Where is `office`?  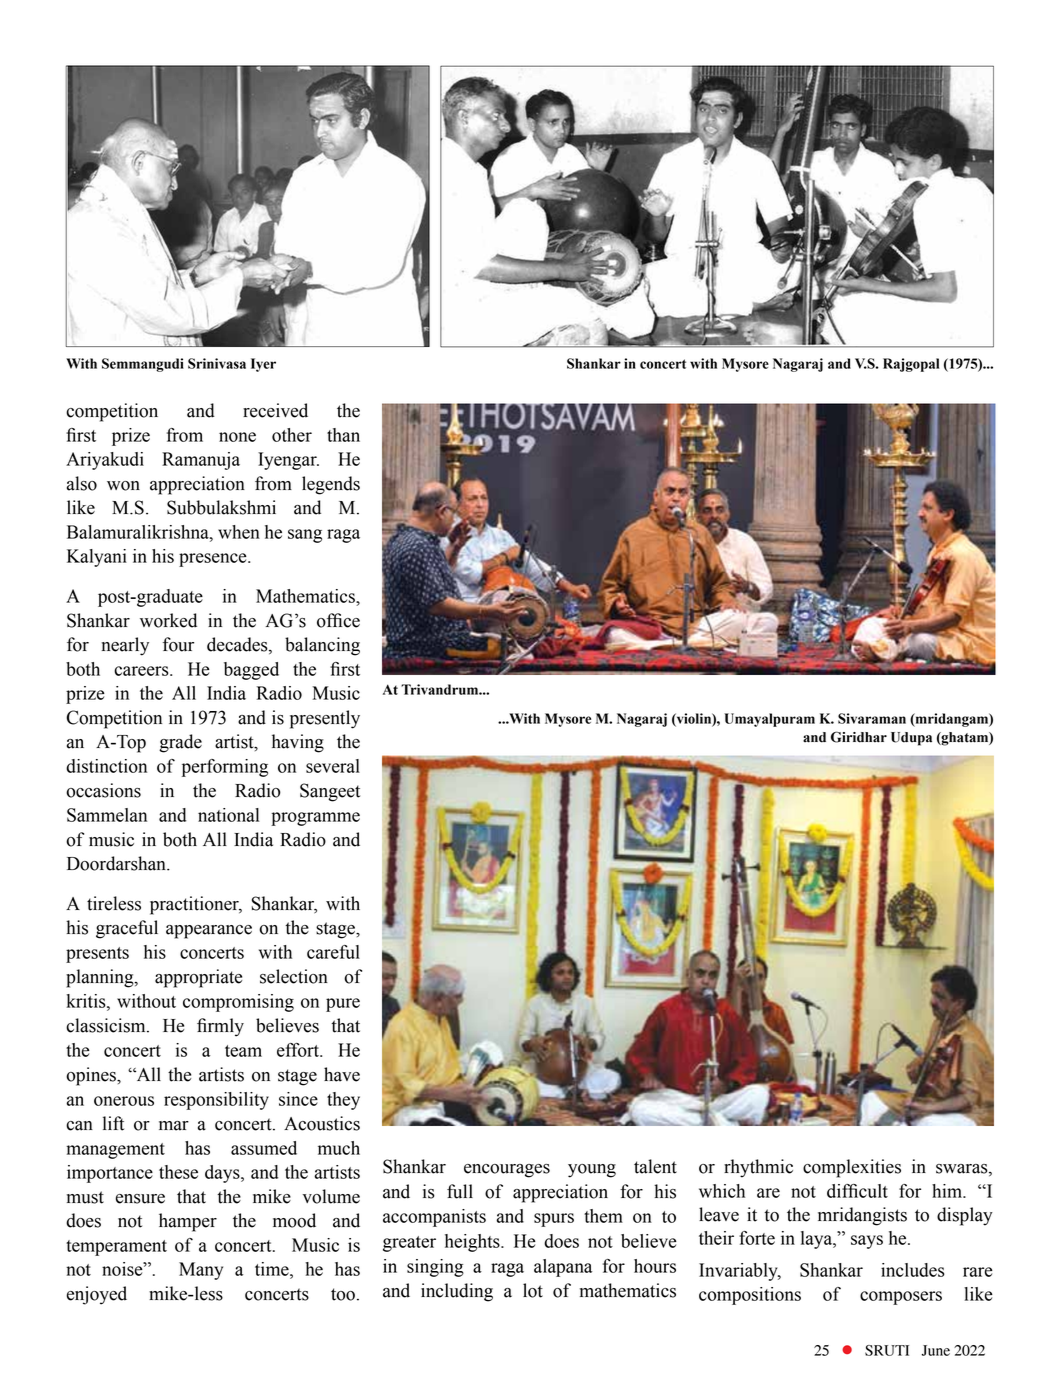 office is located at coordinates (338, 620).
